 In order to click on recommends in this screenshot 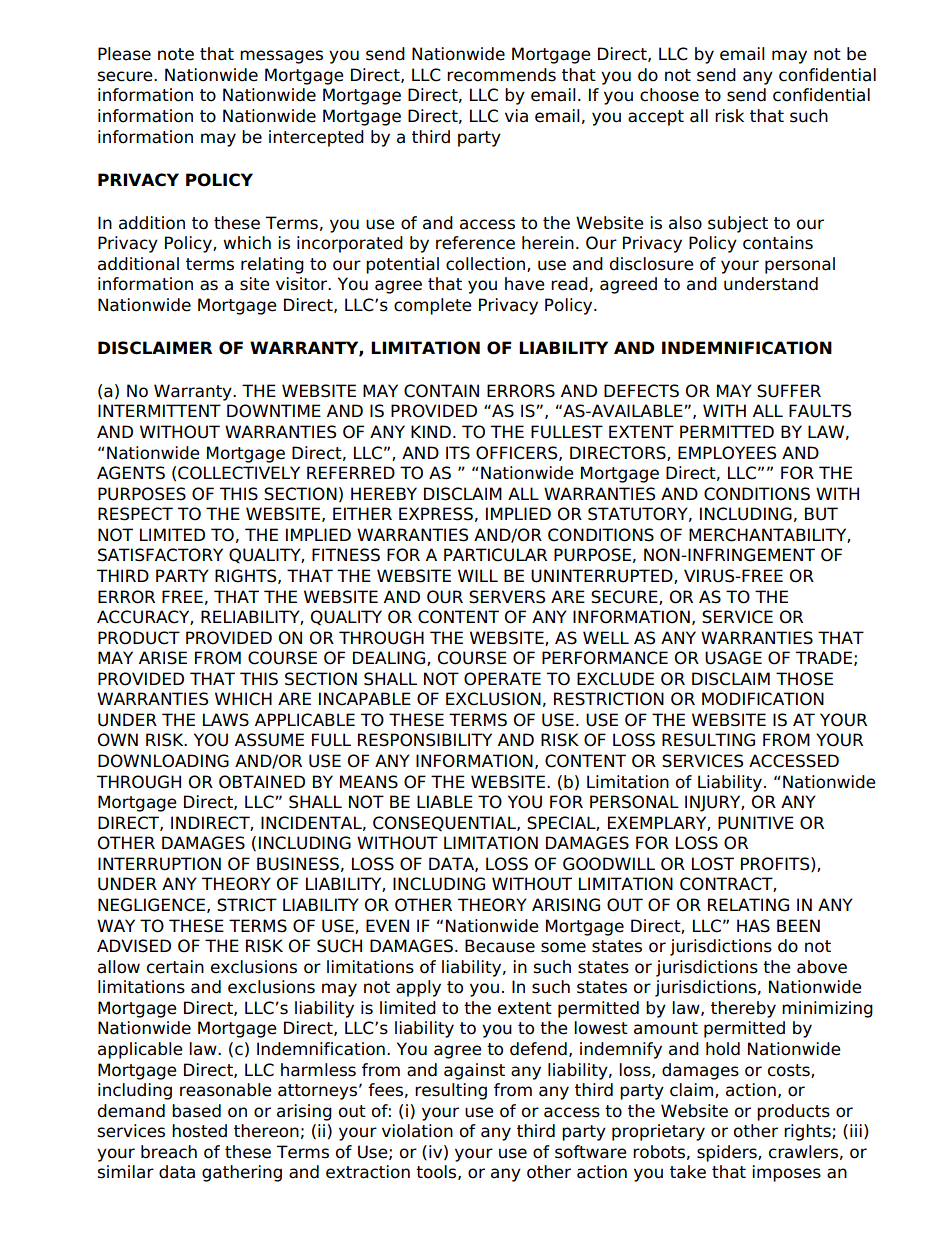, I will do `click(501, 75)`.
